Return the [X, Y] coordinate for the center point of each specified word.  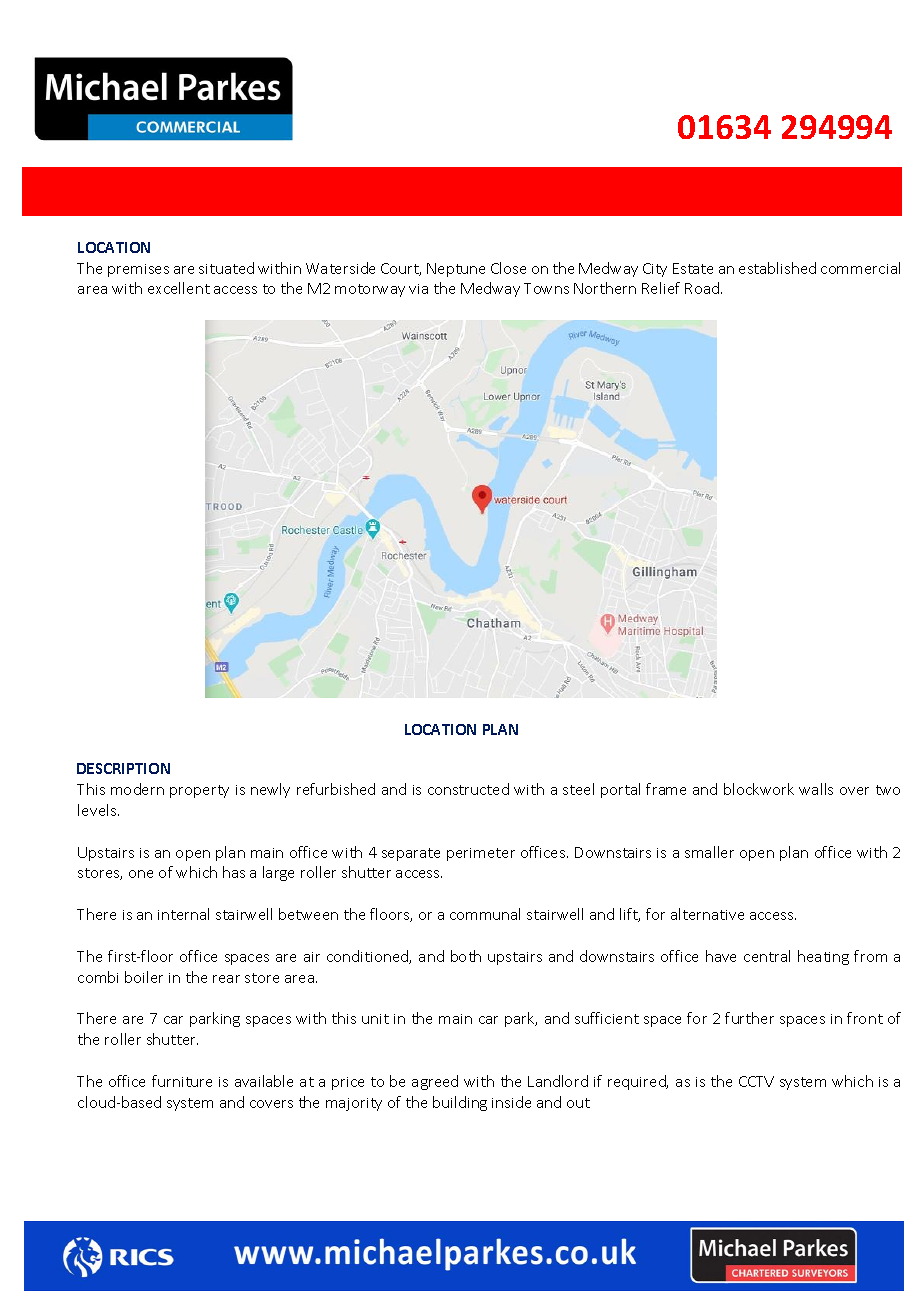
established [777, 268]
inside [511, 1102]
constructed [468, 789]
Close [508, 268]
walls [816, 789]
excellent [179, 288]
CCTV [756, 1081]
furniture [182, 1081]
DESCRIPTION [123, 768]
